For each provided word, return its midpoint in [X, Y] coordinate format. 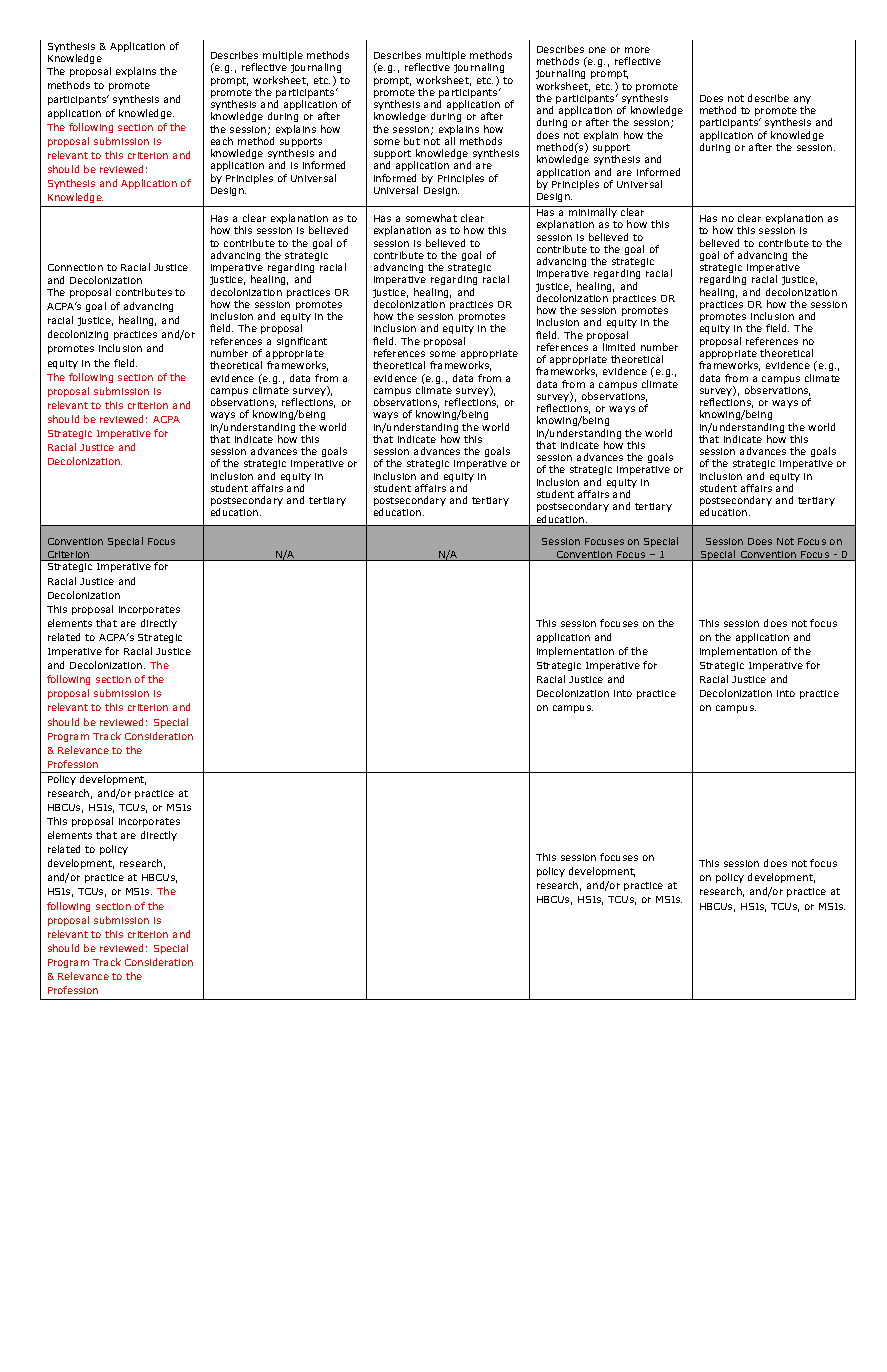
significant [302, 342]
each [222, 141]
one [597, 50]
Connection [75, 267]
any [802, 101]
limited [619, 347]
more [637, 50]
